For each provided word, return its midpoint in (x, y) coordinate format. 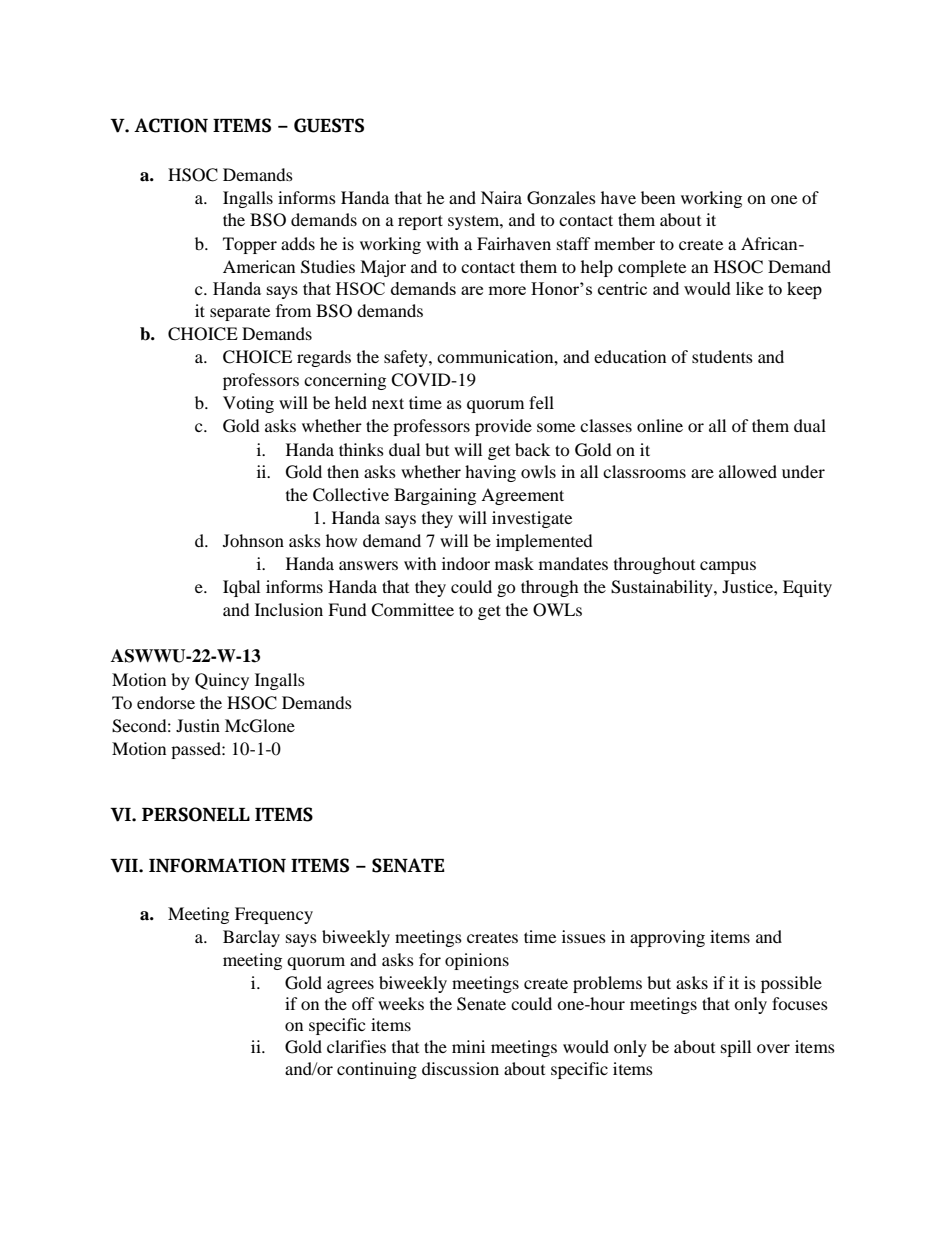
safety (407, 358)
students (722, 356)
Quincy (222, 681)
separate (240, 314)
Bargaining (435, 496)
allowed (748, 471)
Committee (412, 610)
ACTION (171, 125)
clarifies (356, 1046)
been (658, 197)
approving (667, 938)
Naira (501, 197)
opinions (477, 961)
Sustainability (663, 588)
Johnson (253, 540)
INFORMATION (217, 865)
